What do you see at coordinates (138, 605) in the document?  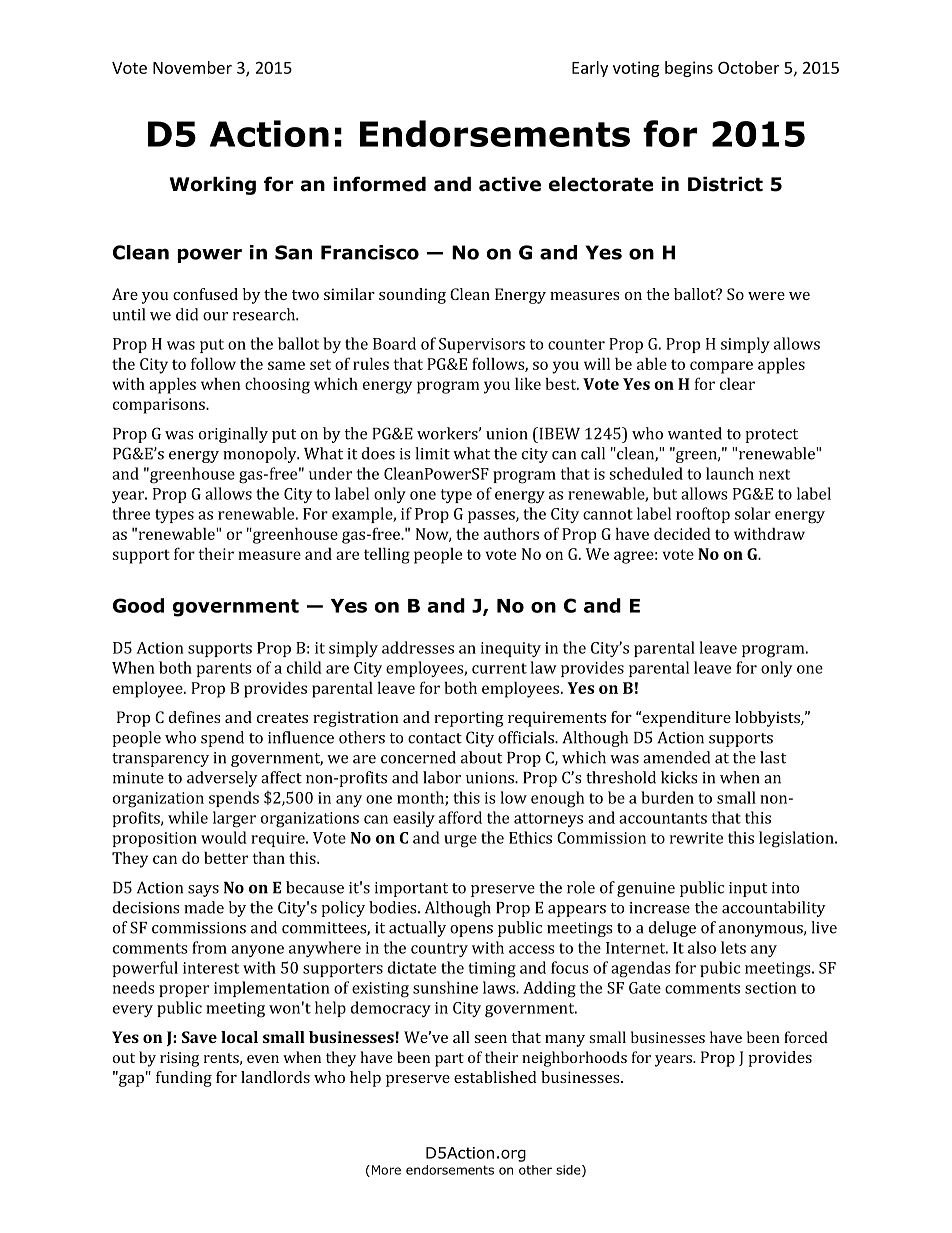 I see `Good` at bounding box center [138, 605].
